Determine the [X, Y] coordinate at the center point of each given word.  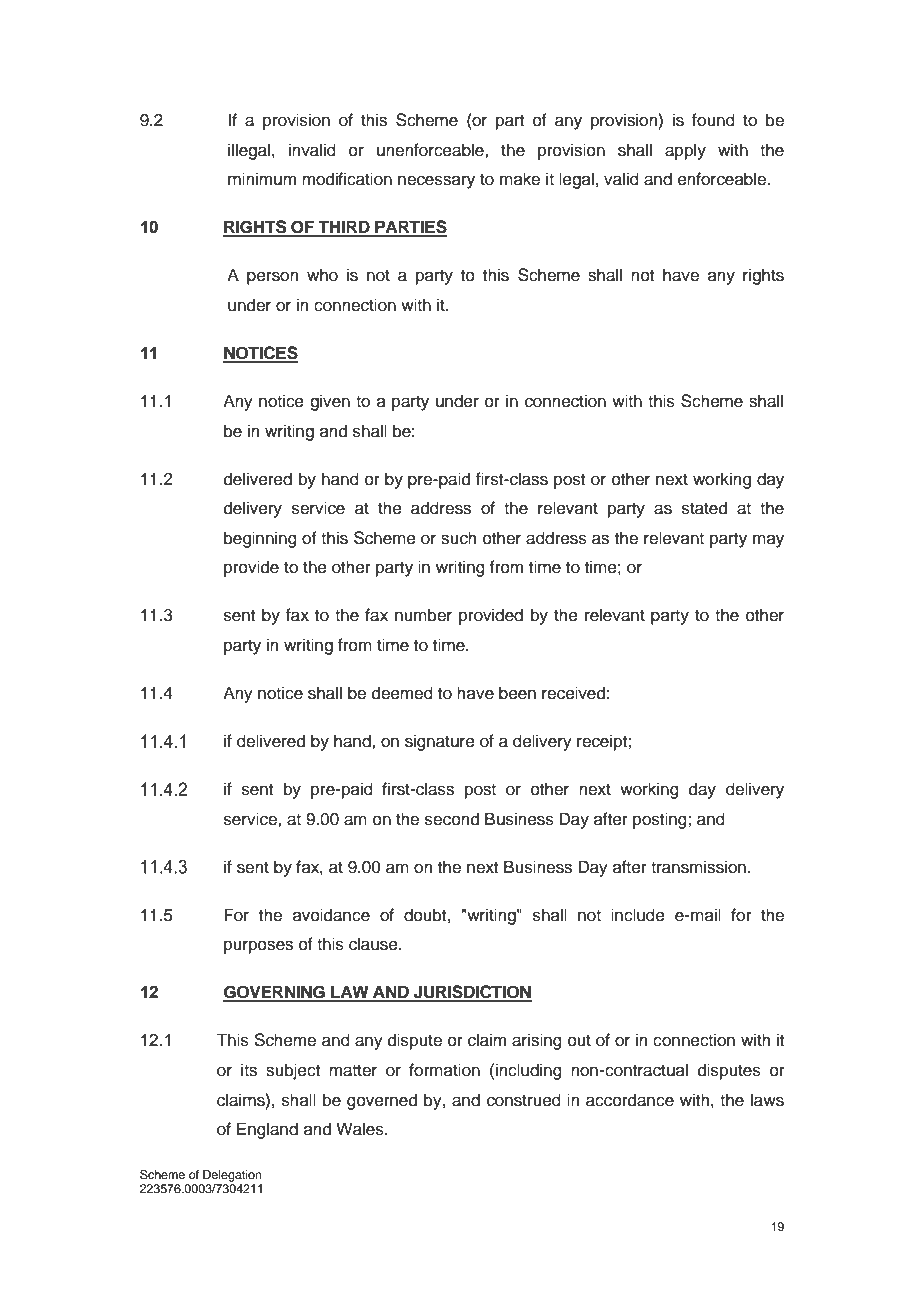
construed [524, 1100]
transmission [698, 867]
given [330, 402]
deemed [402, 693]
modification [347, 179]
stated [704, 508]
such [459, 538]
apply [685, 151]
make [520, 179]
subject [293, 1071]
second [452, 819]
